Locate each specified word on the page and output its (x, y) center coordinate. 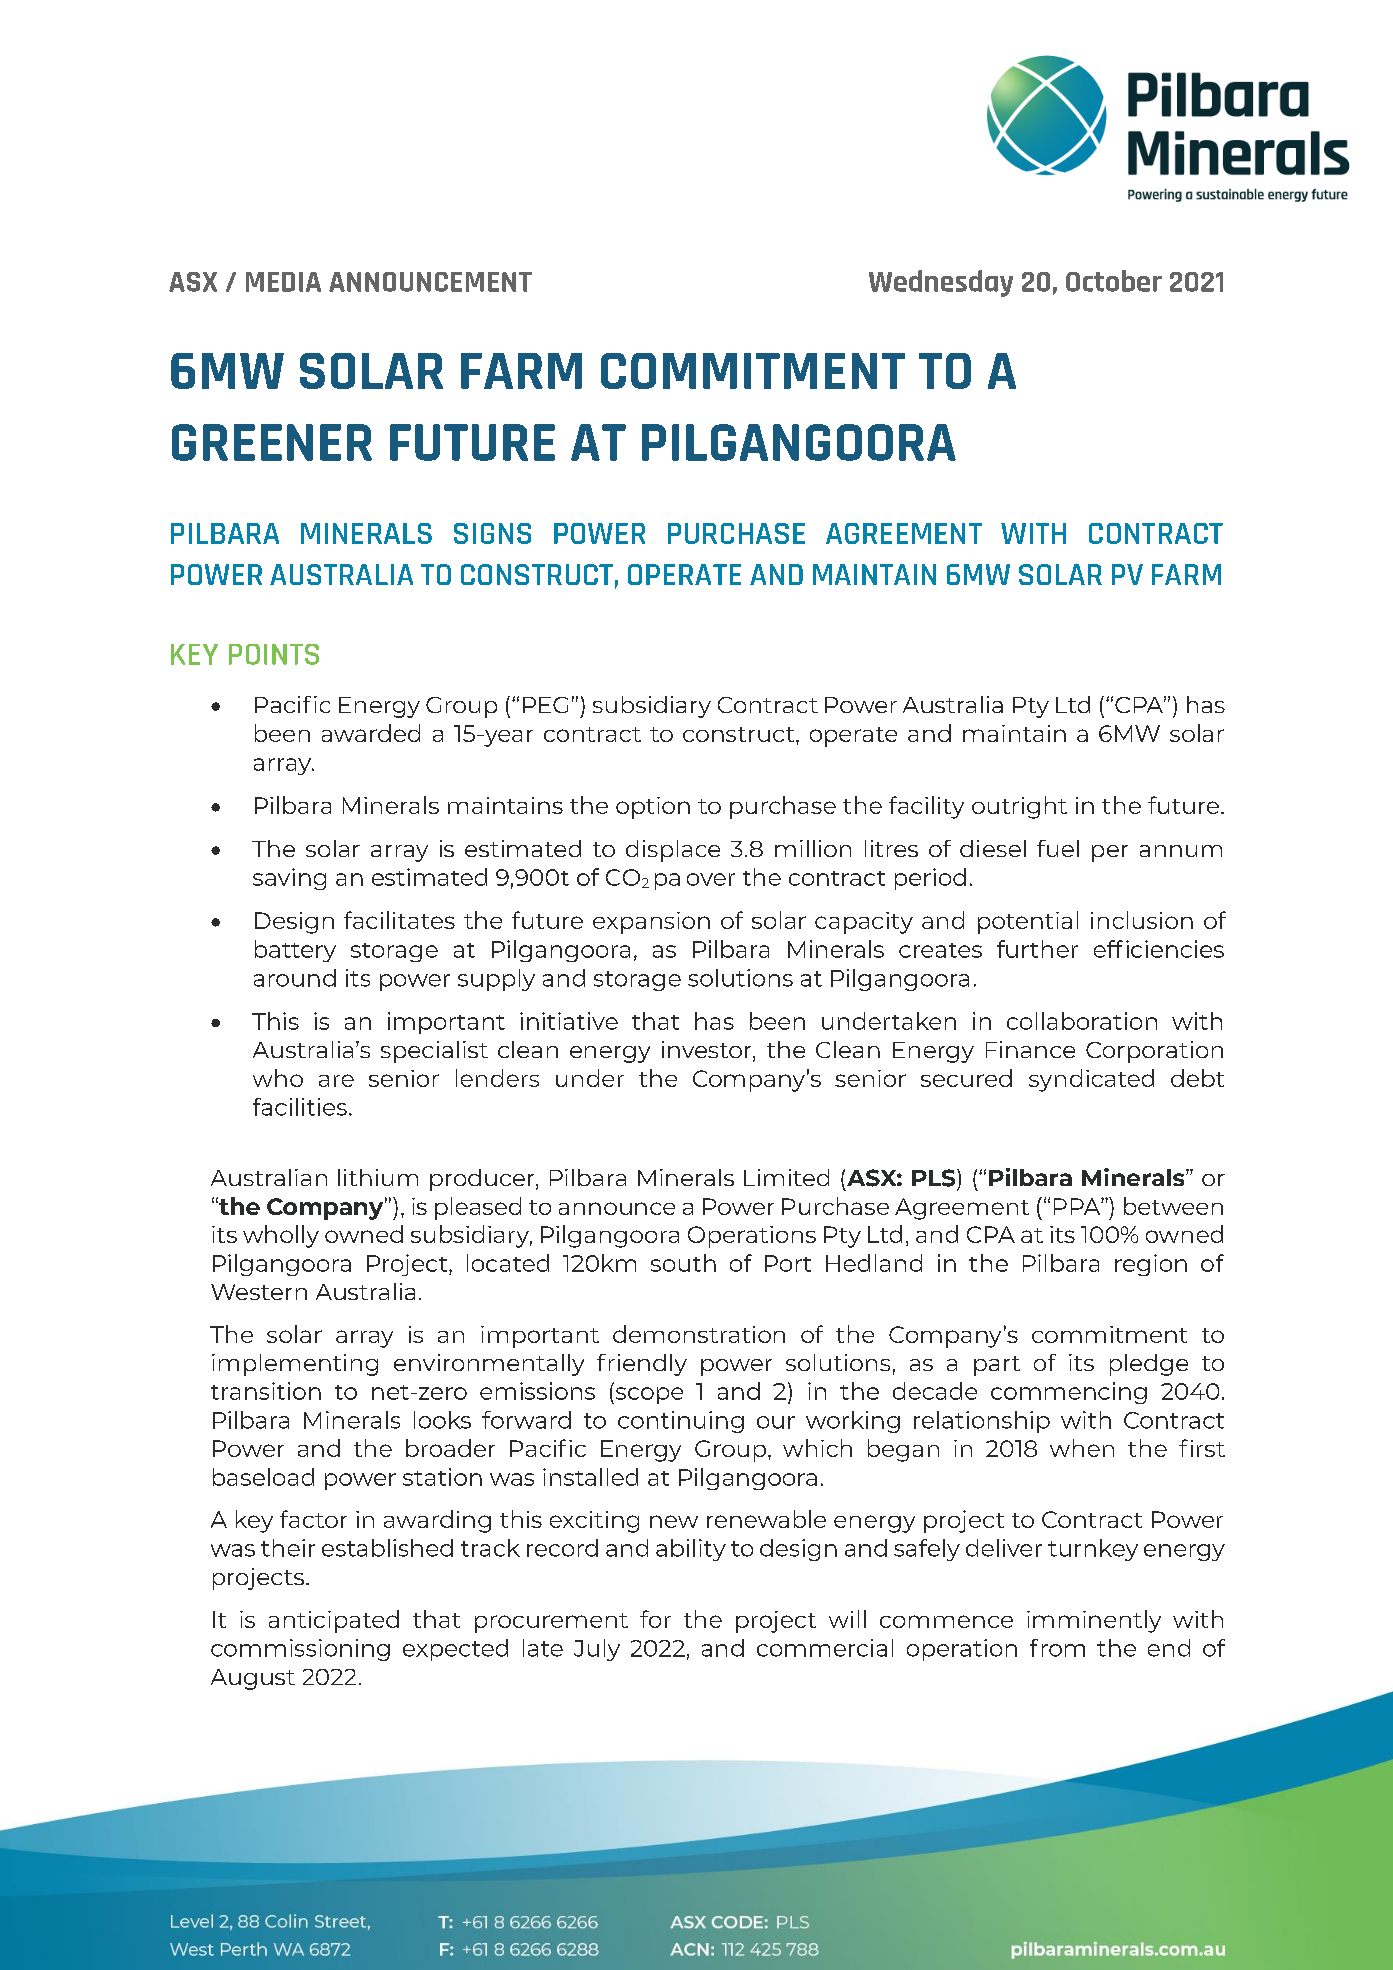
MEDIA (283, 282)
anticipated (334, 1621)
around (295, 978)
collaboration (1082, 1021)
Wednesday (941, 283)
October (1114, 281)
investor (708, 1051)
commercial (825, 1648)
